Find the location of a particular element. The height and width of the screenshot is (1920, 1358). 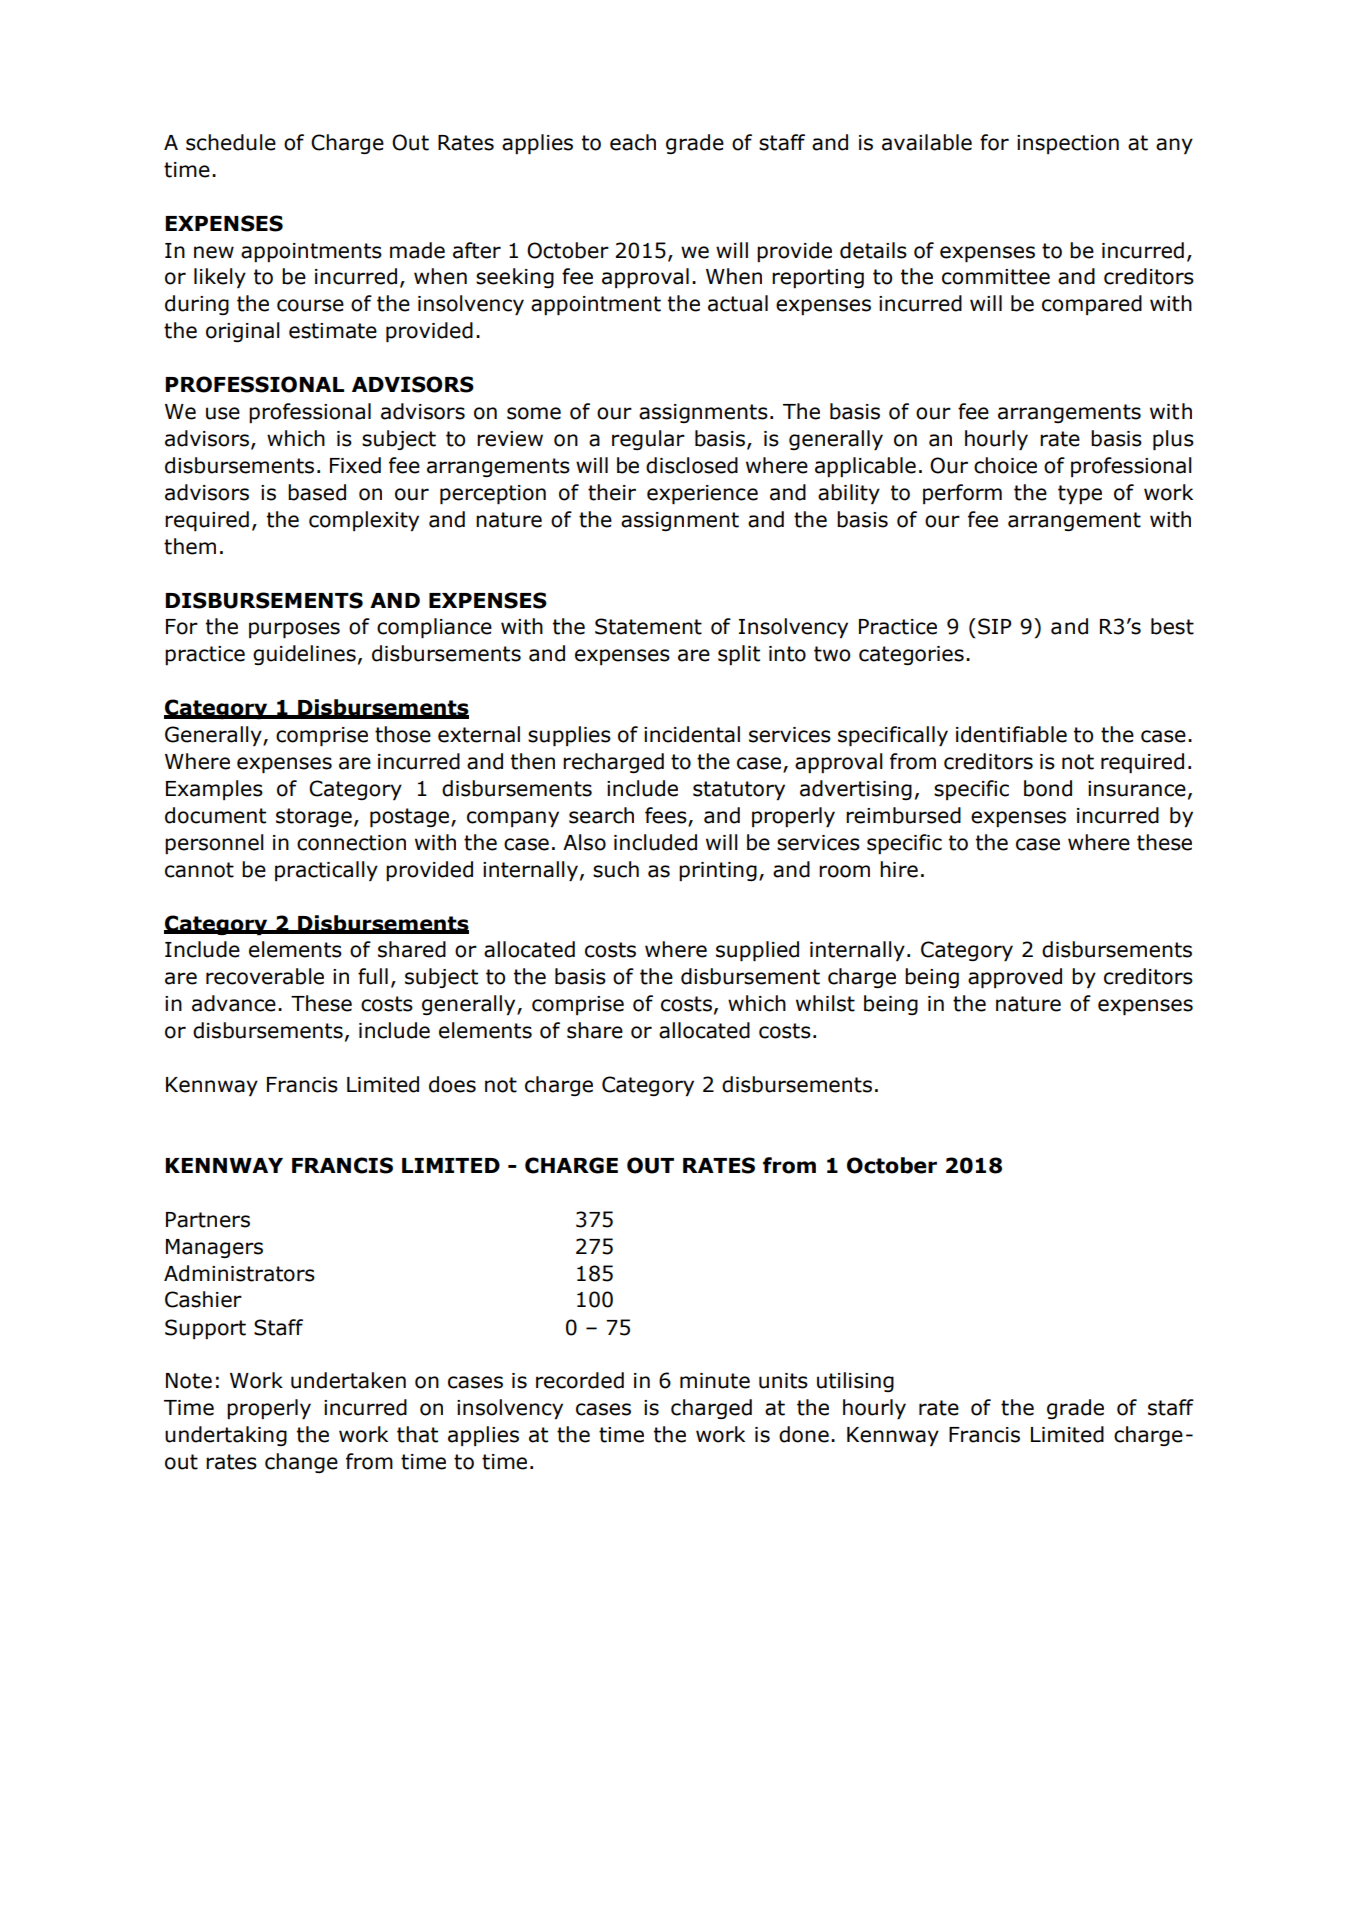

experience is located at coordinates (702, 495).
